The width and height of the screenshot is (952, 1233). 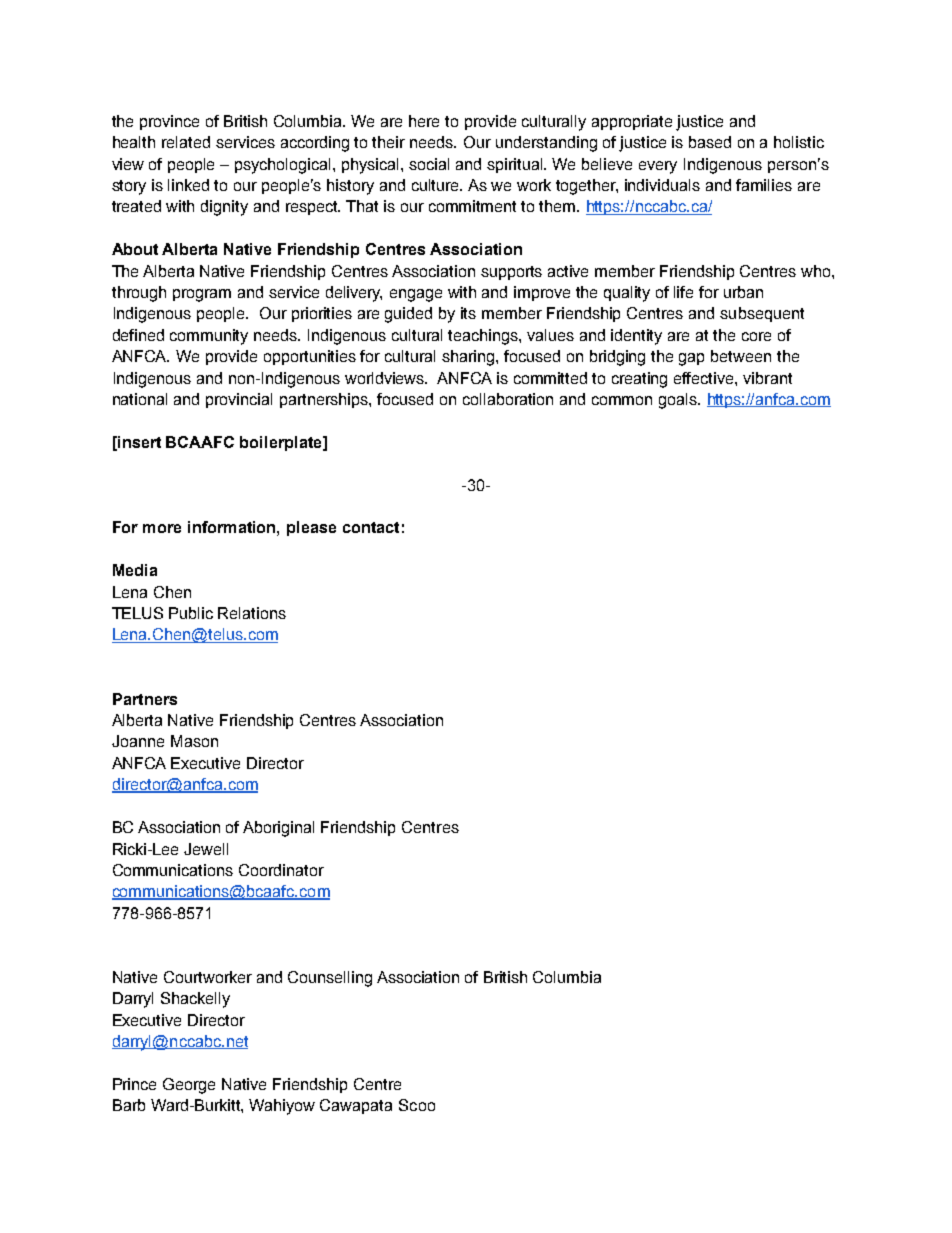 I want to click on related, so click(x=186, y=142).
